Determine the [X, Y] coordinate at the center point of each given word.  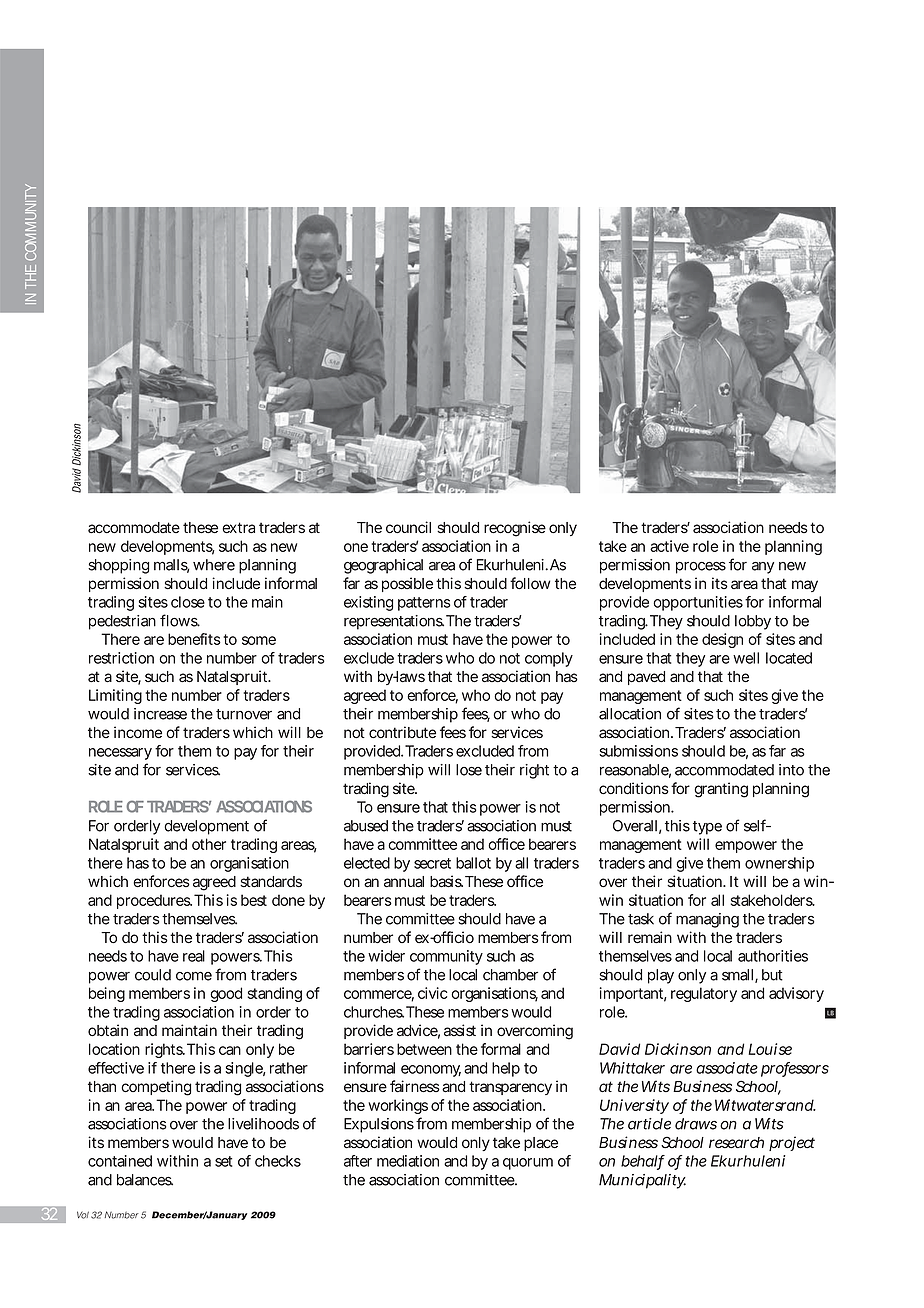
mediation [408, 1161]
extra [238, 528]
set [223, 1161]
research [736, 1143]
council [408, 527]
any [763, 568]
